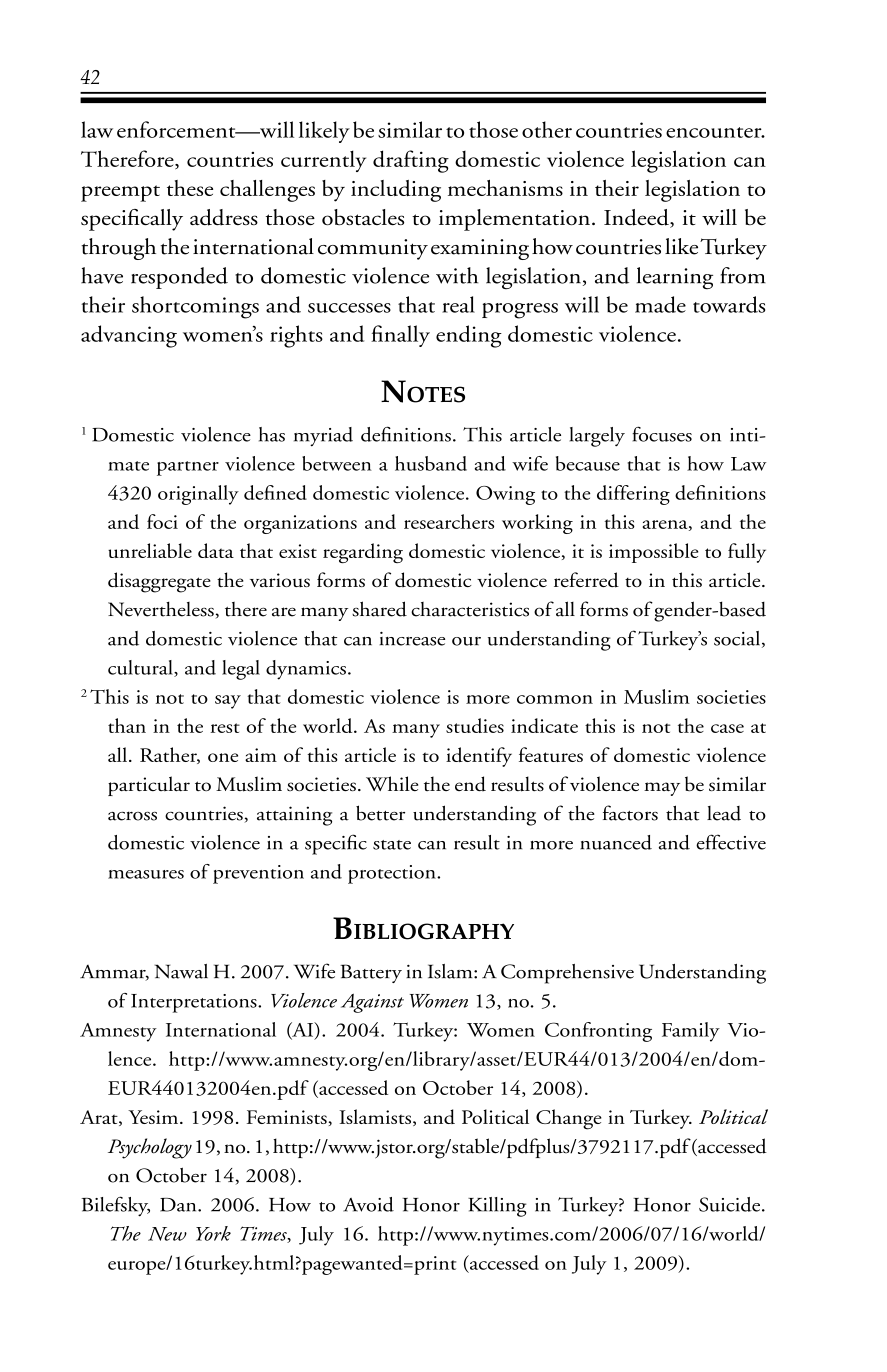 This screenshot has height=1372, width=887. I want to click on nuanced, so click(616, 842).
